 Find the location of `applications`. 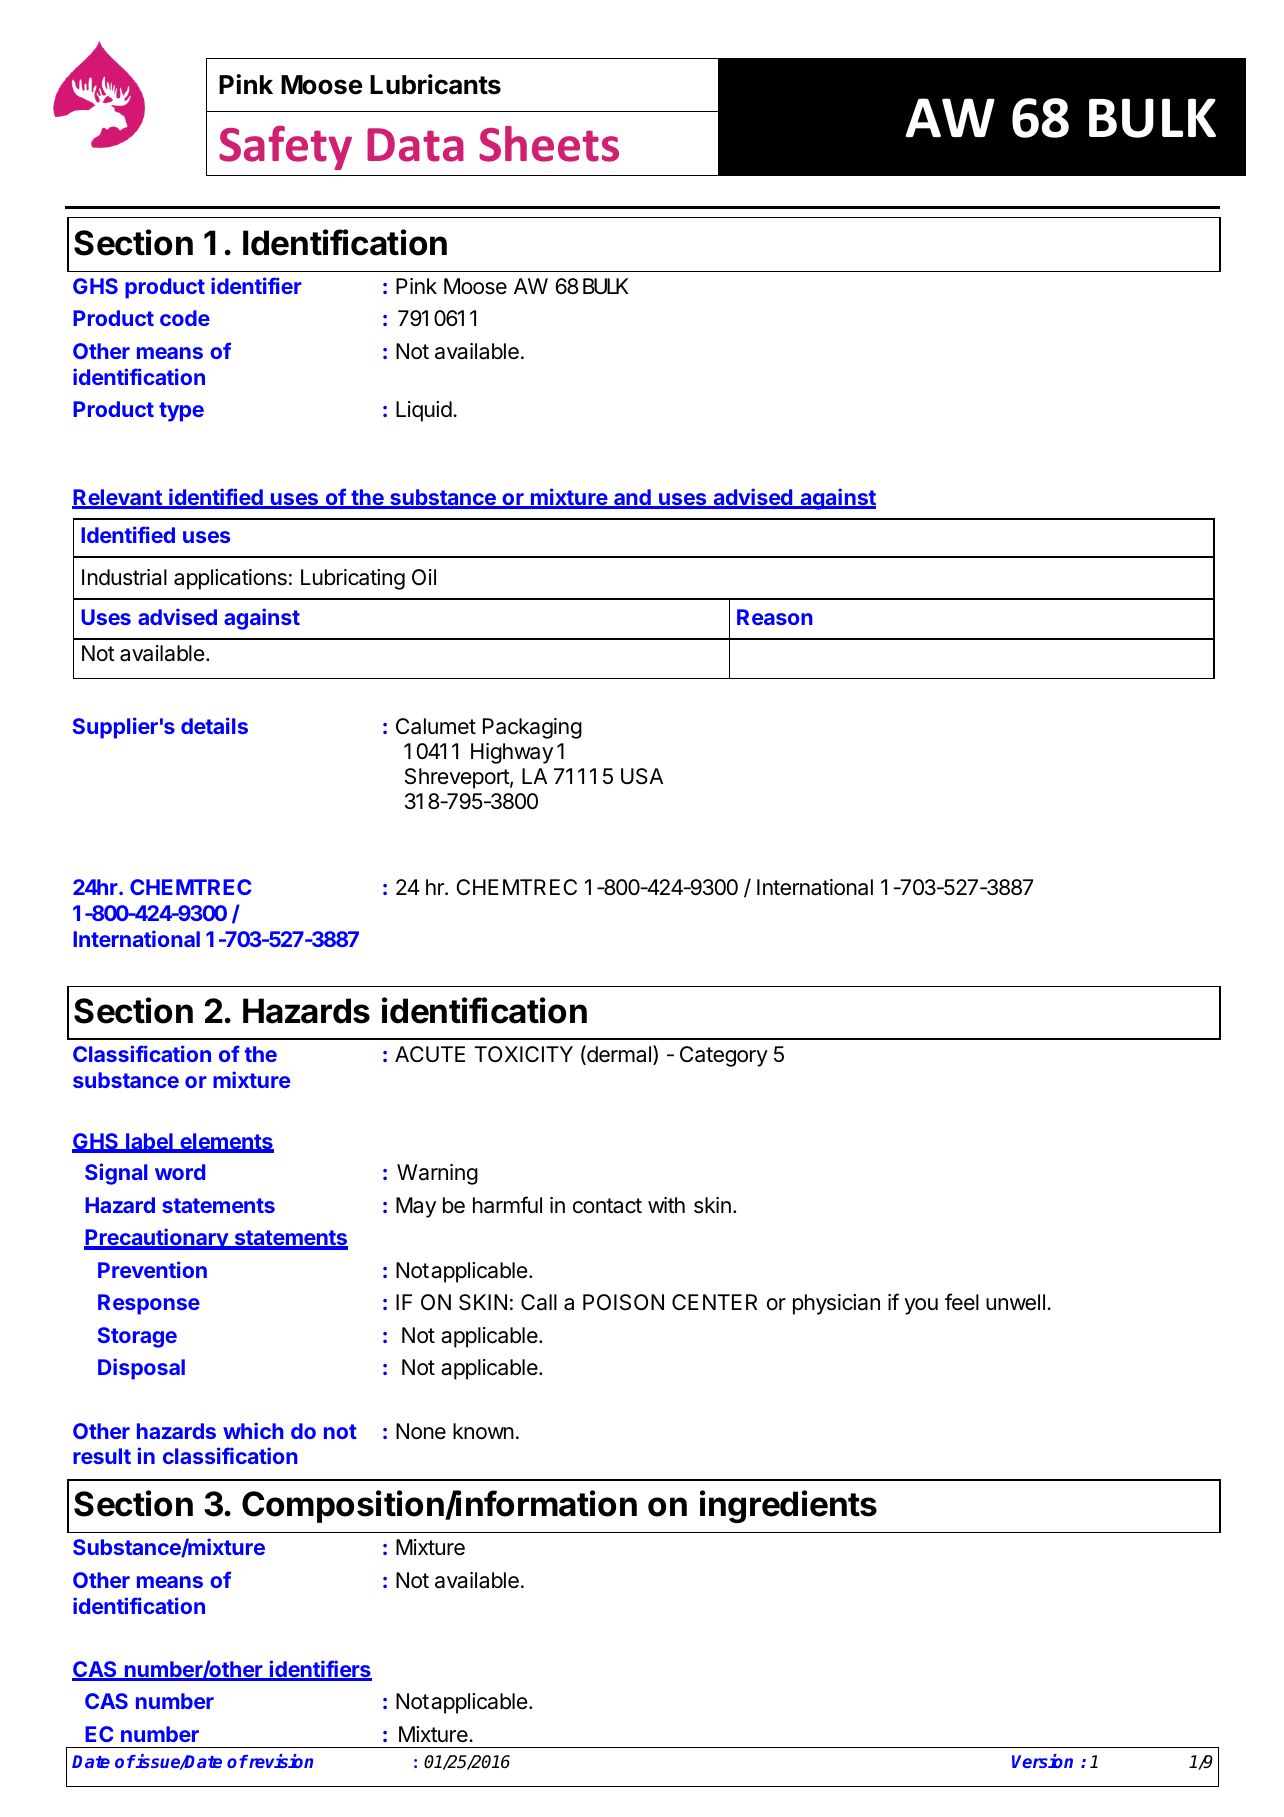

applications is located at coordinates (230, 579).
